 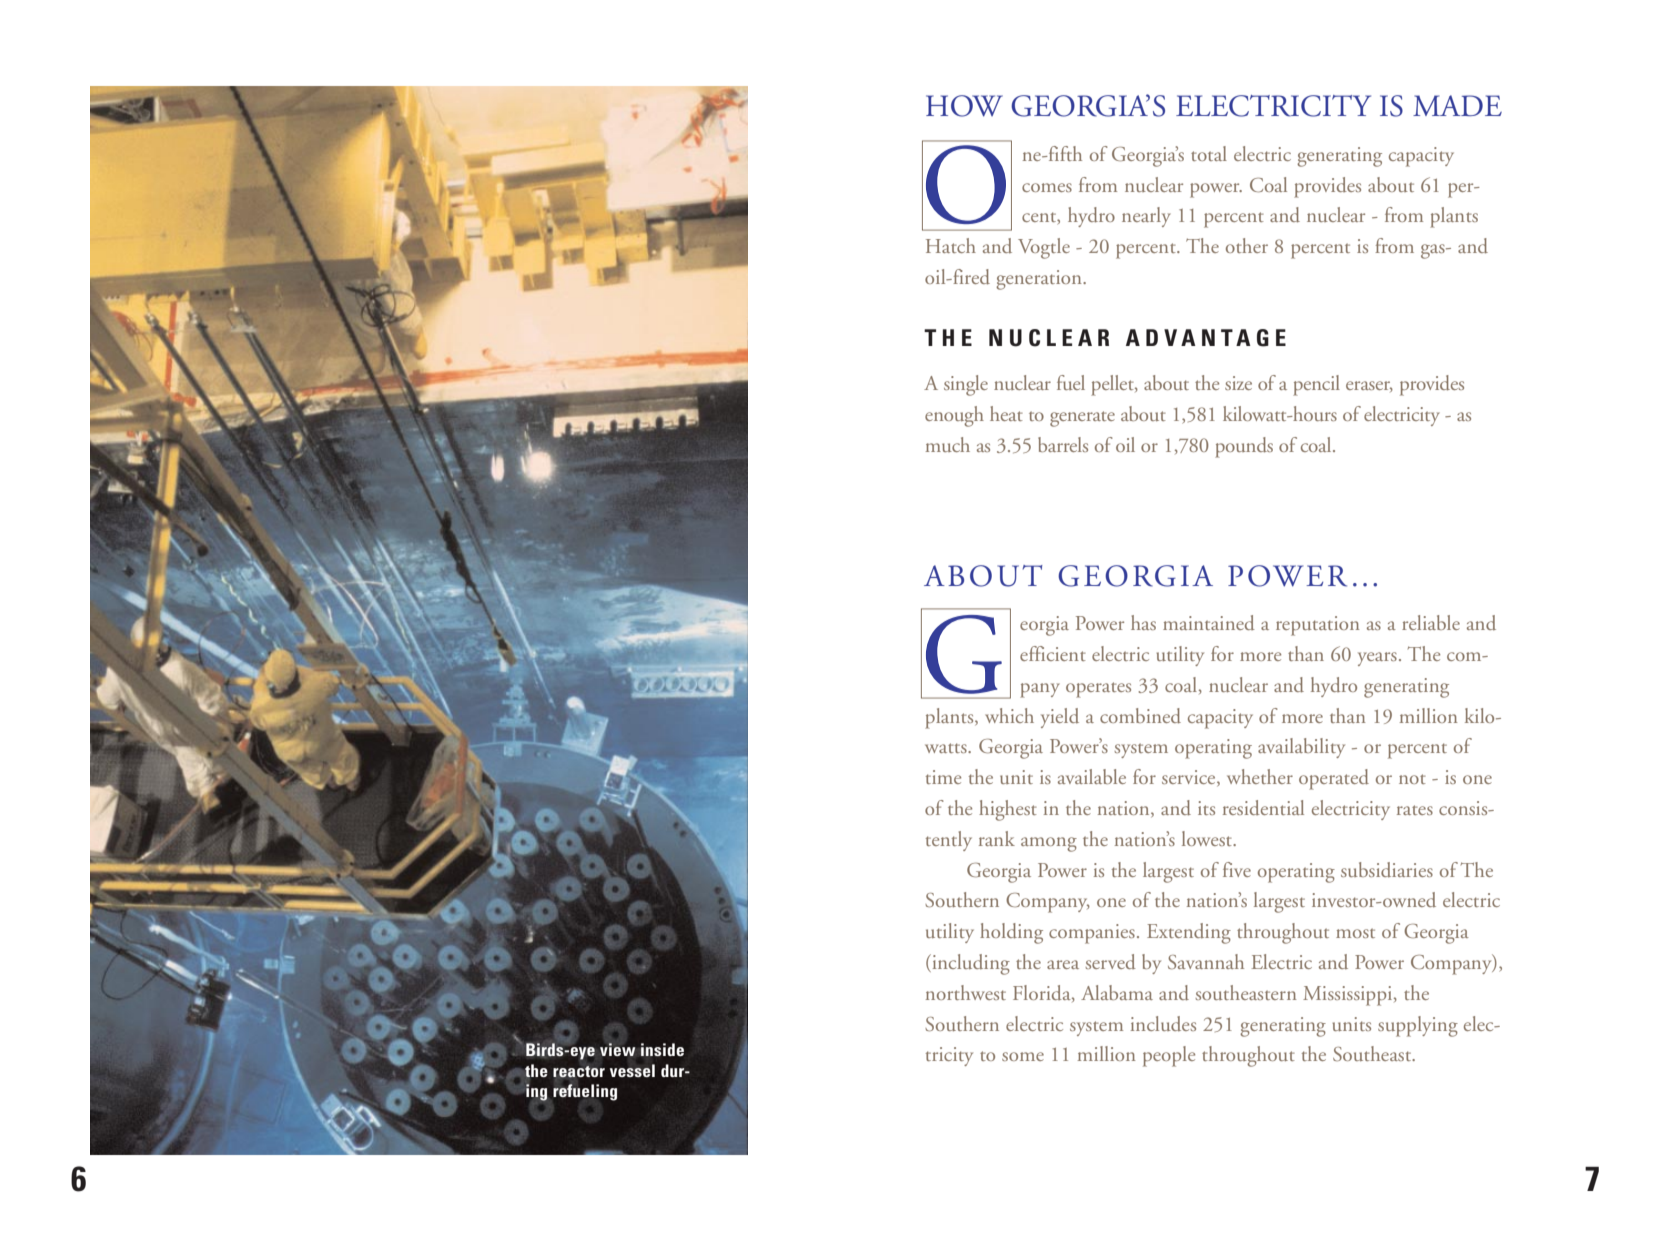 What do you see at coordinates (1008, 810) in the screenshot?
I see `highest` at bounding box center [1008, 810].
